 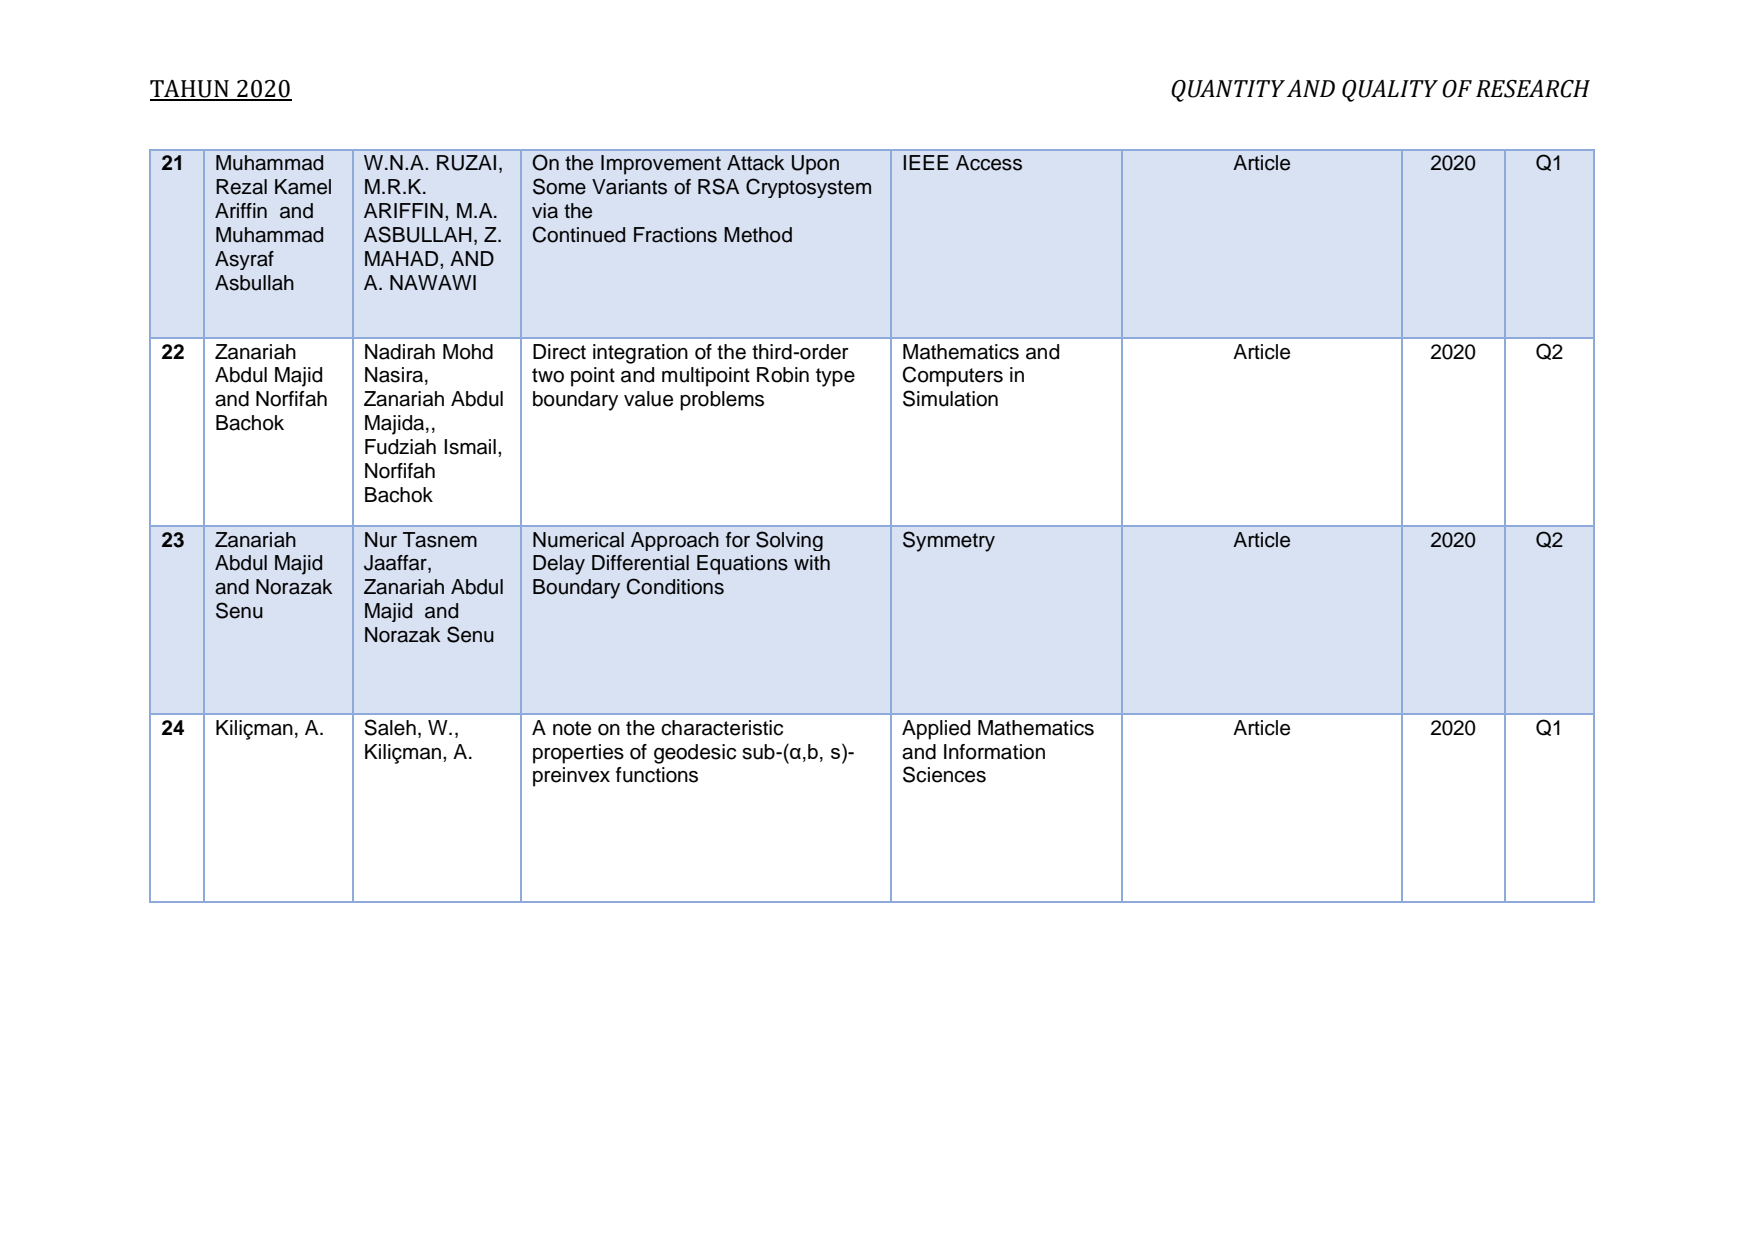 What do you see at coordinates (1390, 91) in the screenshot?
I see `QUALITY` at bounding box center [1390, 91].
